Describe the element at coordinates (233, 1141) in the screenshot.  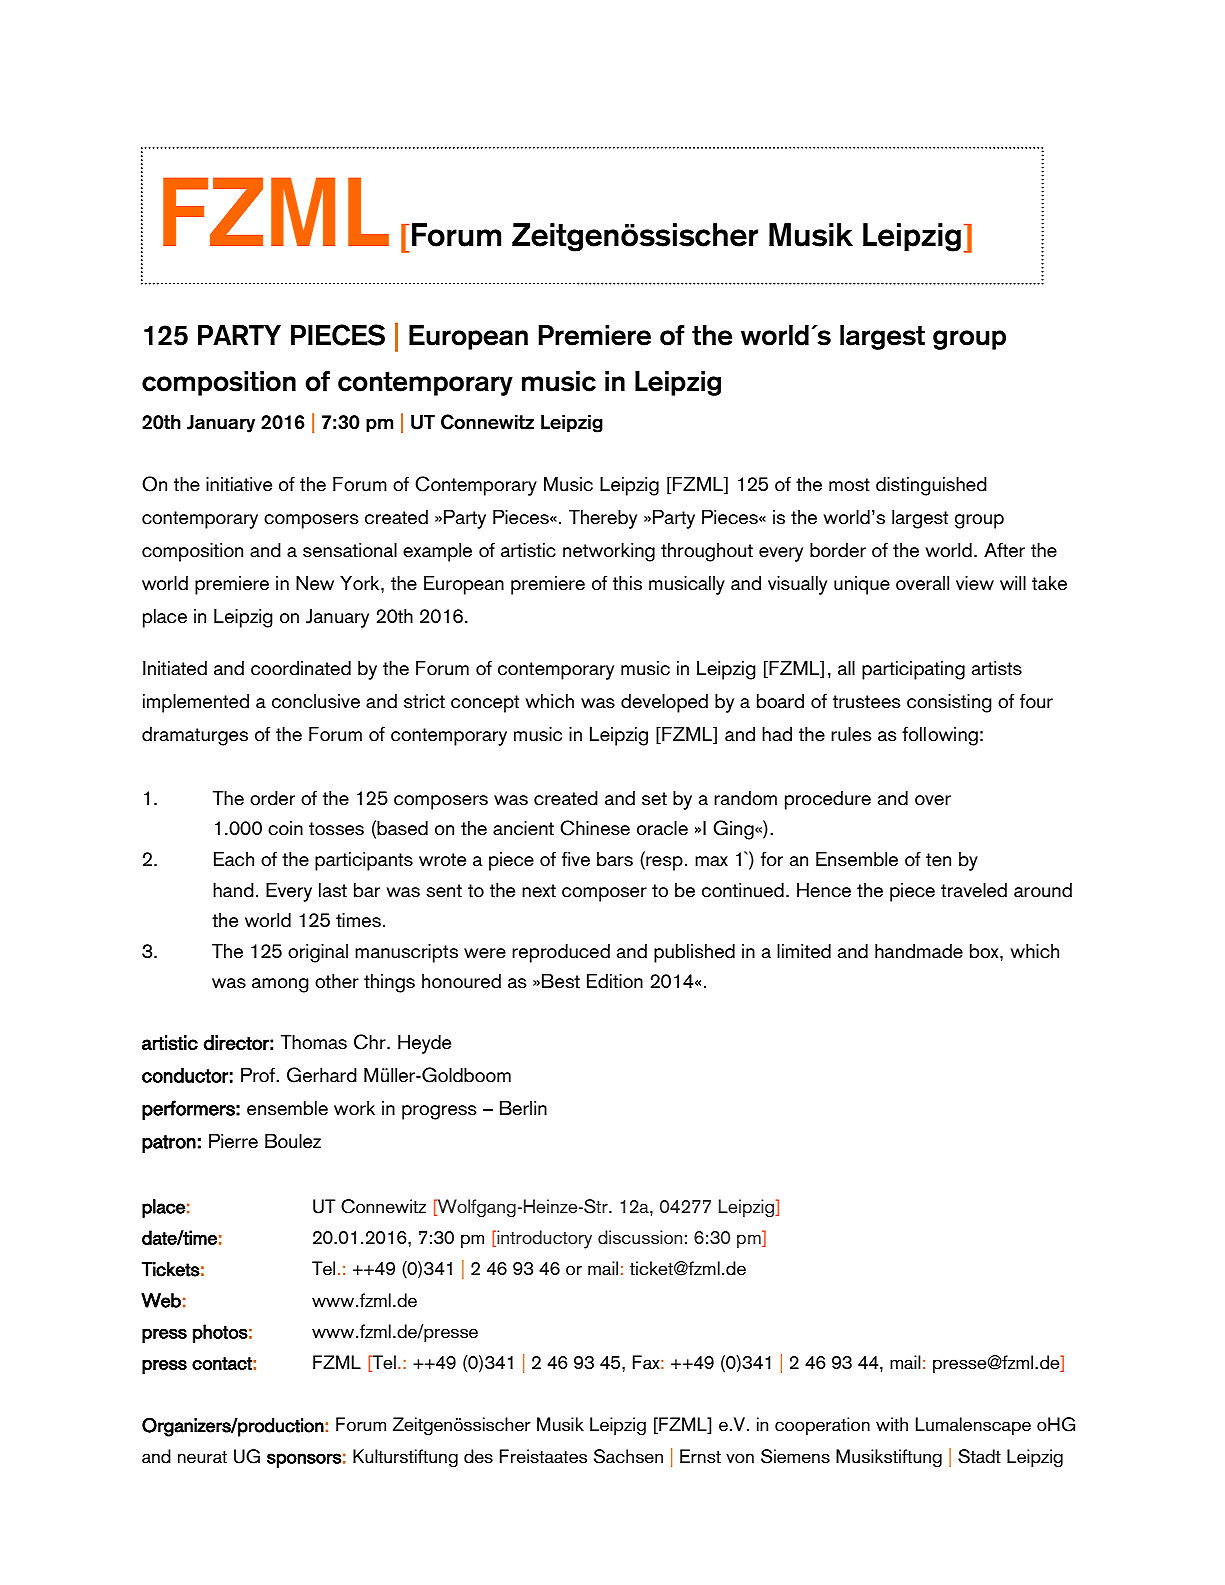
I see `Pierre` at that location.
